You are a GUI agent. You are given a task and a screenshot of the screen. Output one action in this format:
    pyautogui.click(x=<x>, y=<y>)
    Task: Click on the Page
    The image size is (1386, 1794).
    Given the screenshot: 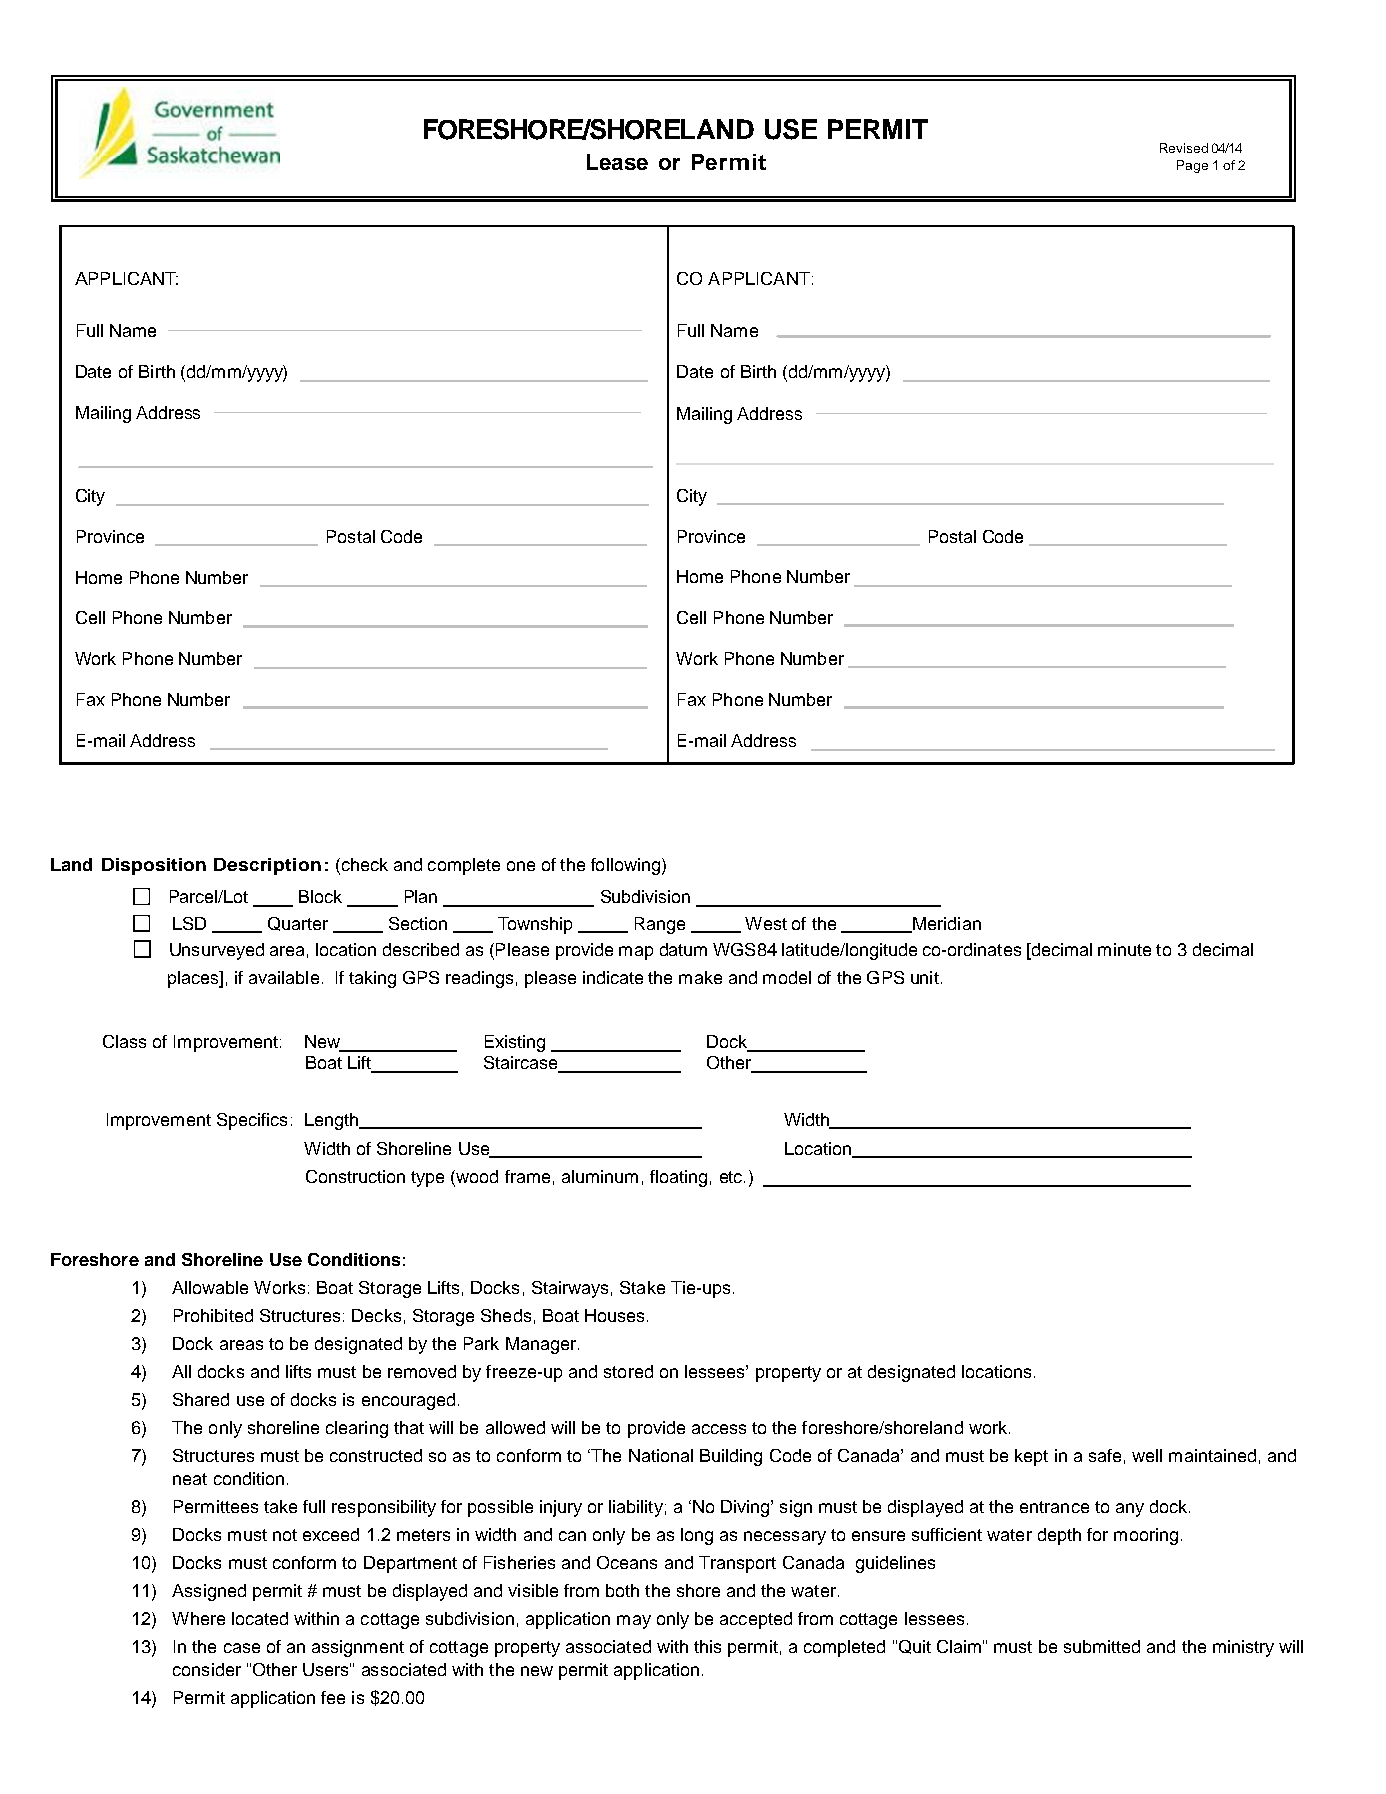 What is the action you would take?
    pyautogui.click(x=1192, y=166)
